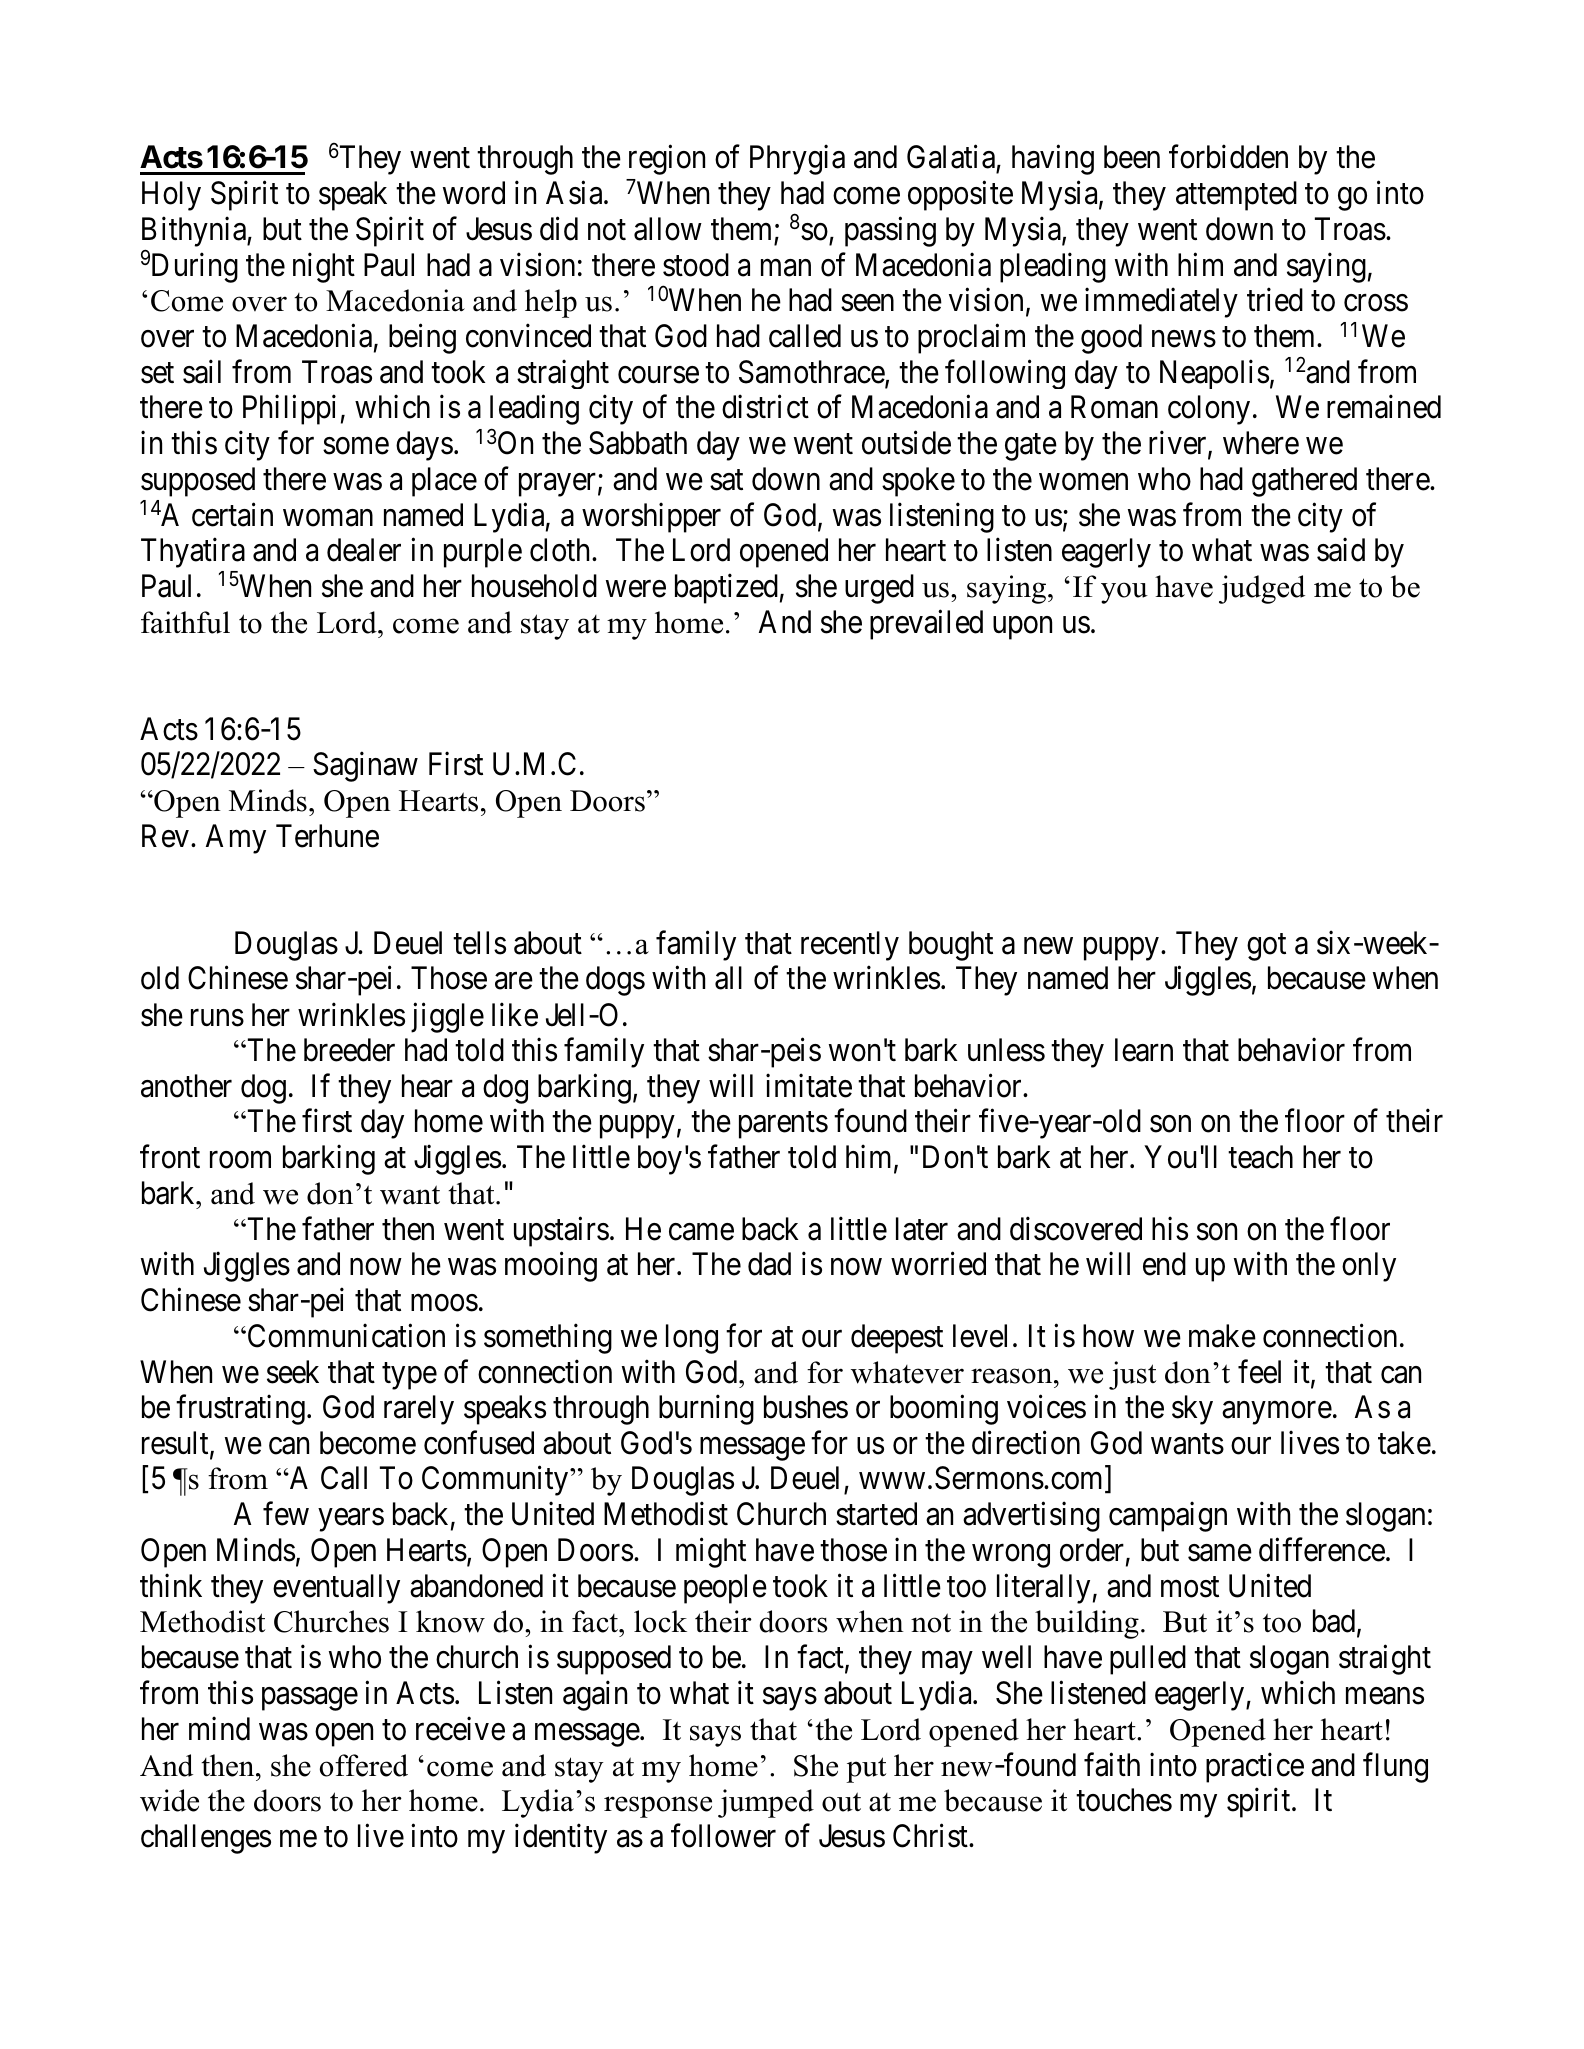 This document has height=2049, width=1584. Describe the element at coordinates (890, 231) in the document. I see `passing` at that location.
